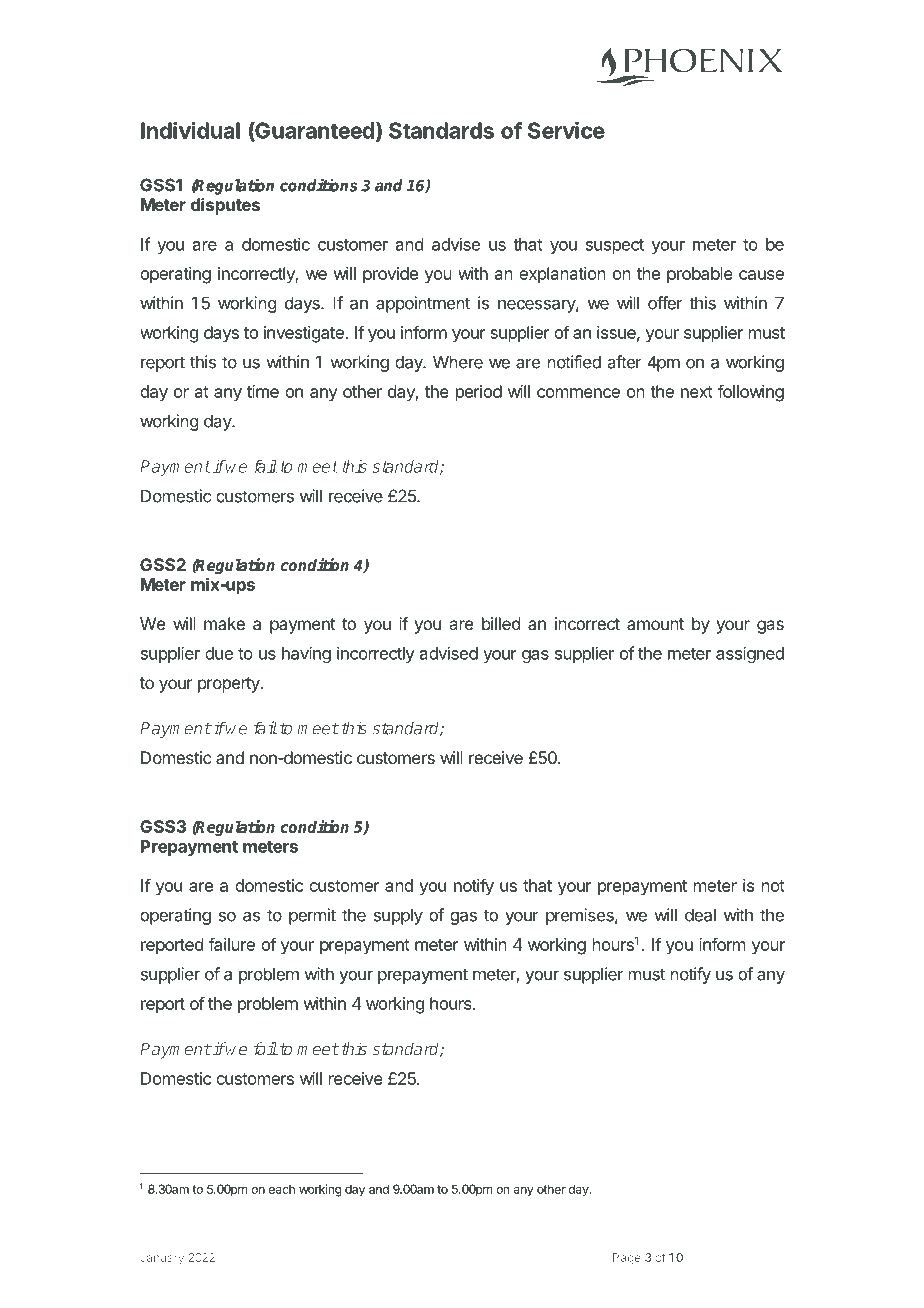 Image resolution: width=924 pixels, height=1308 pixels. Describe the element at coordinates (501, 623) in the document. I see `billed` at that location.
